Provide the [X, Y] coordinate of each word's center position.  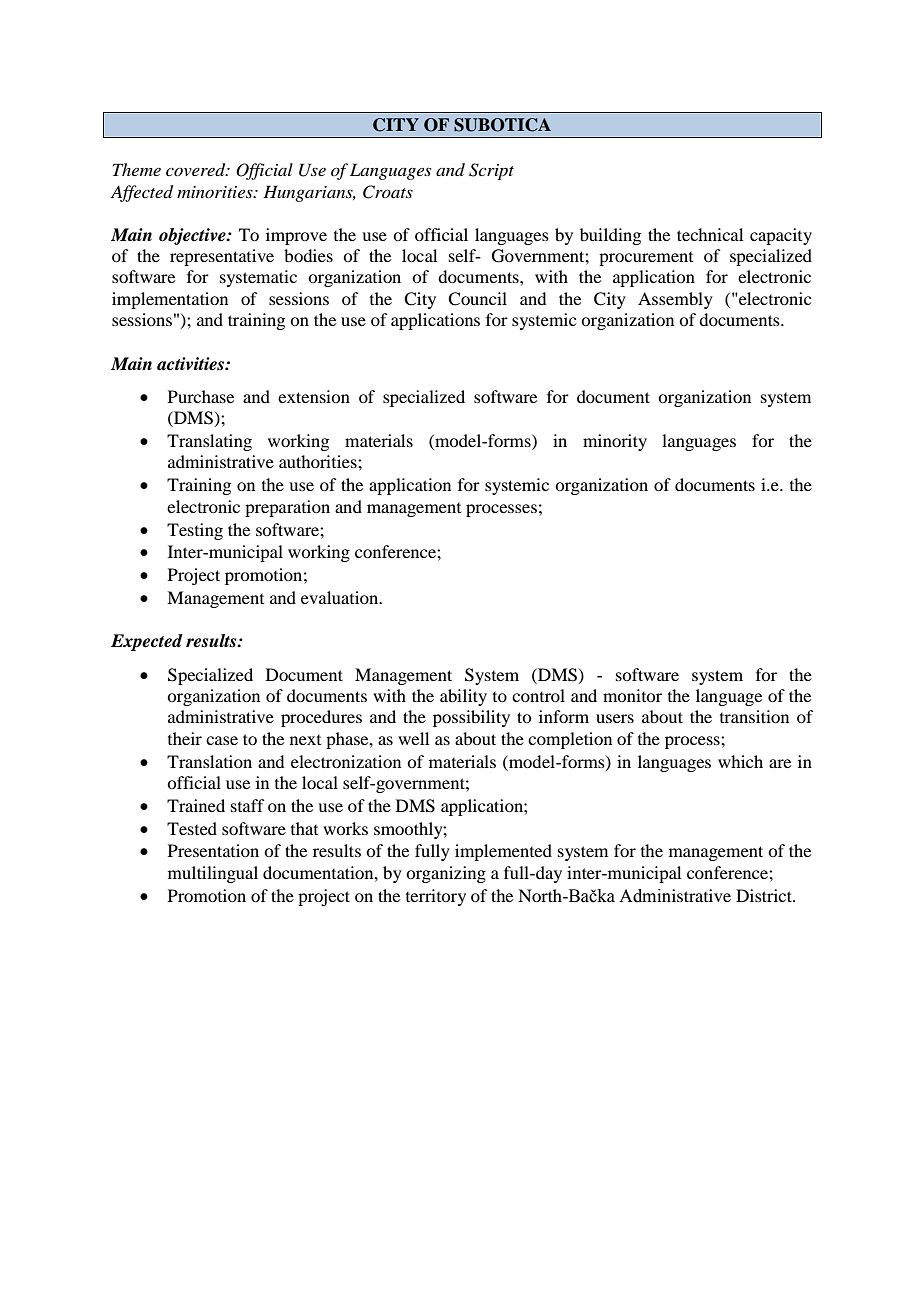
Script [491, 171]
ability [463, 697]
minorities [216, 192]
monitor [632, 695]
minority [615, 442]
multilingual [213, 874]
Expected [147, 642]
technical [710, 234]
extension [314, 396]
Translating [209, 442]
